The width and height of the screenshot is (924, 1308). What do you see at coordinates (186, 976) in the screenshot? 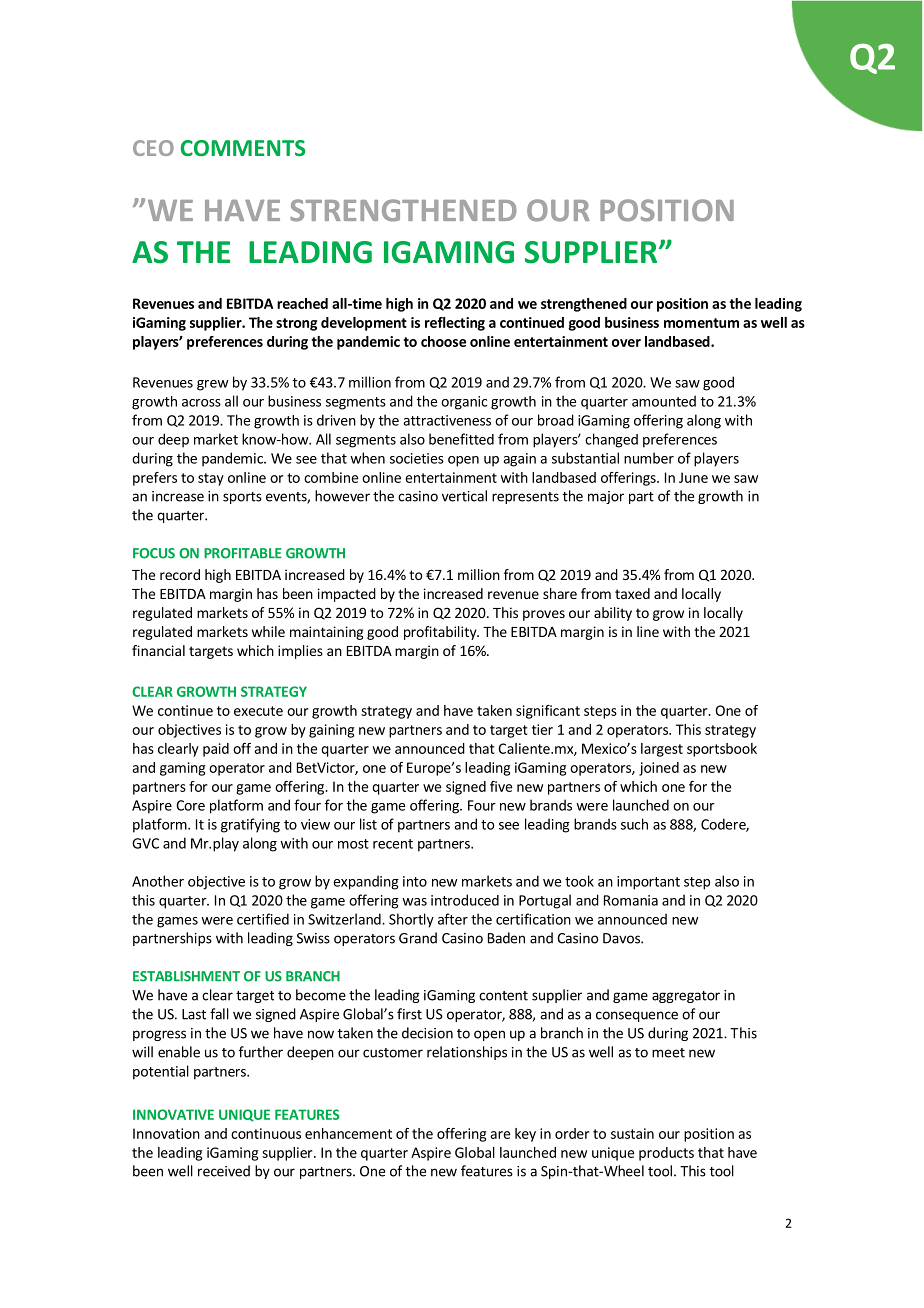
I see `ESTABLISHMENT` at bounding box center [186, 976].
